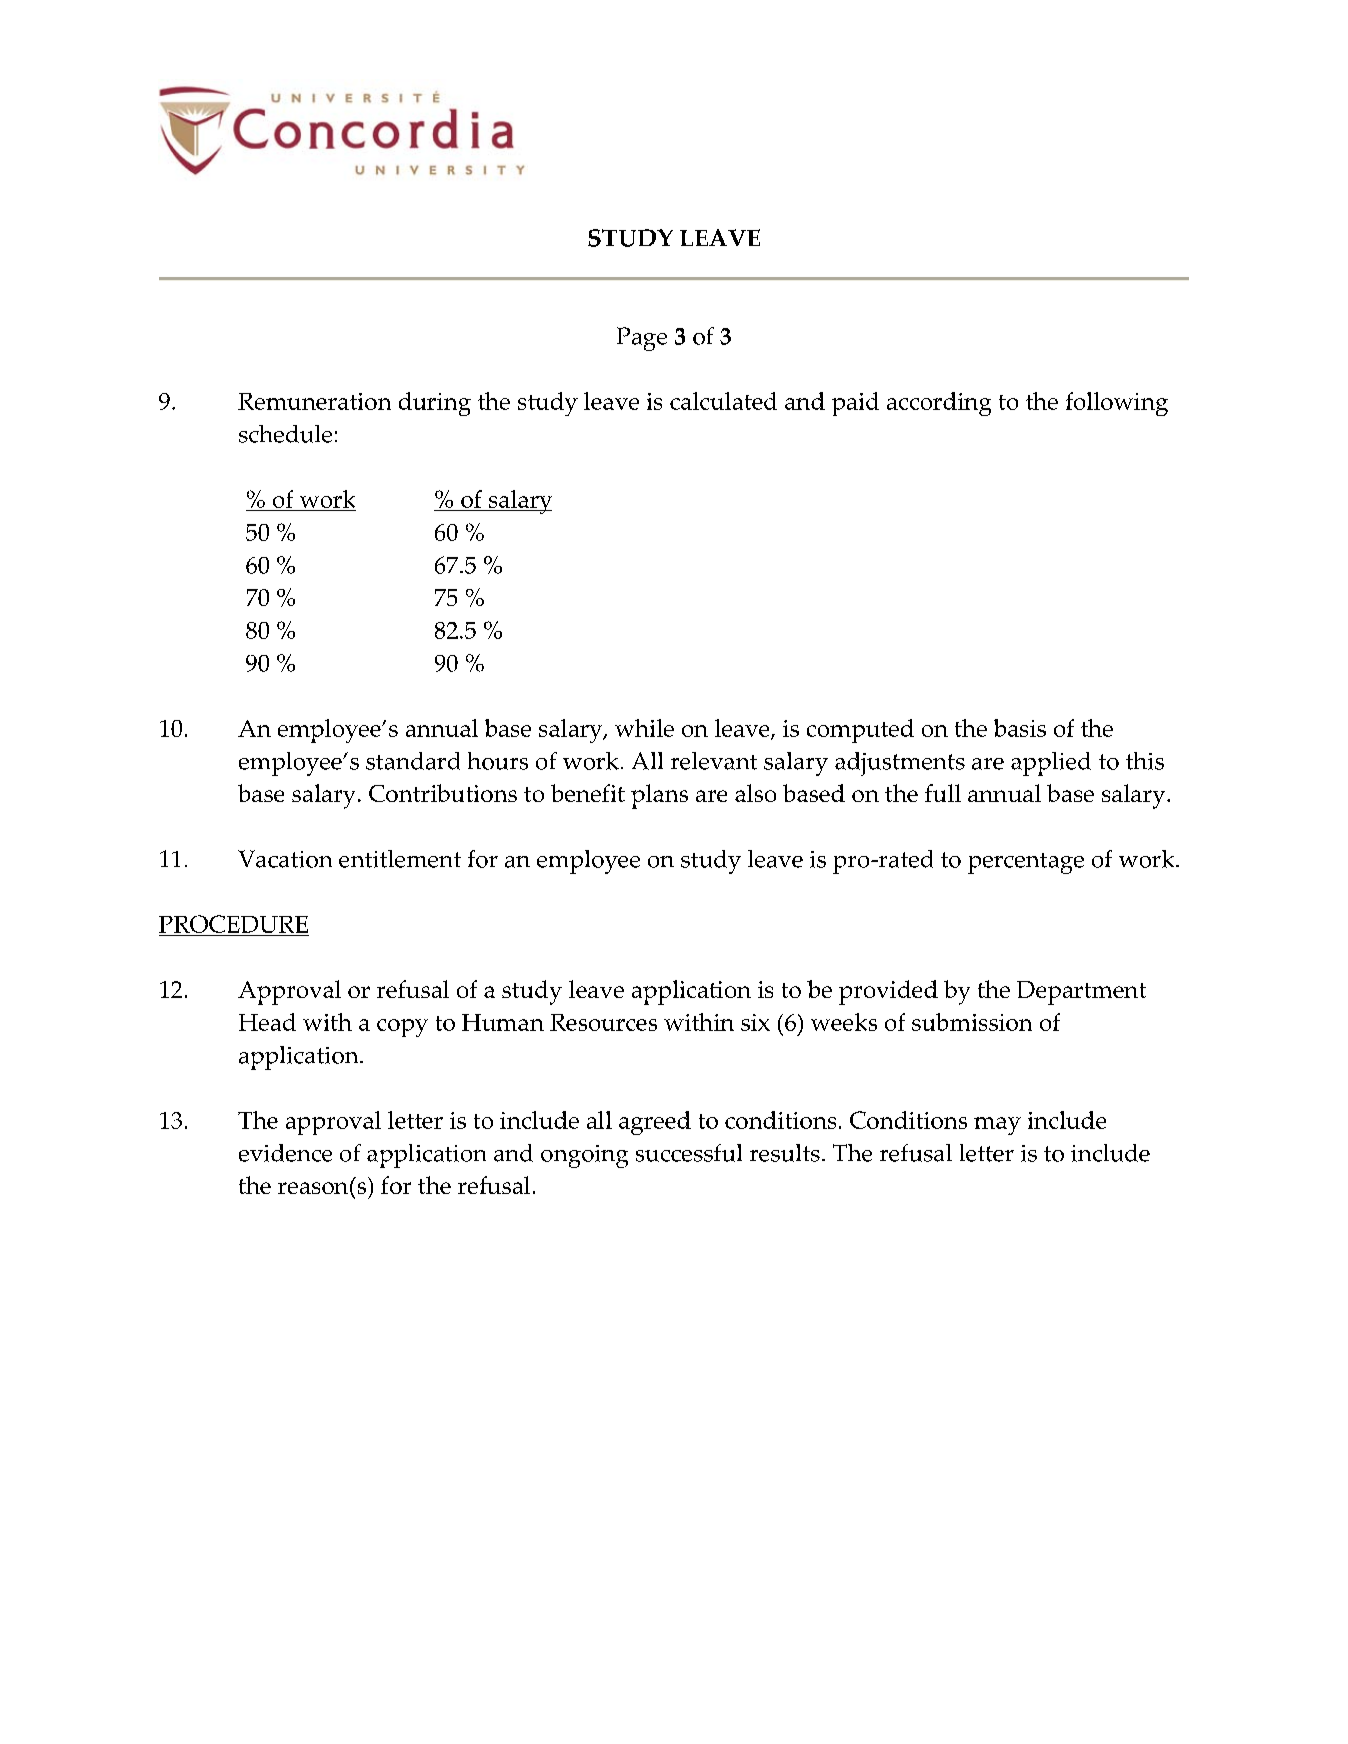 The width and height of the image is (1348, 1744). I want to click on relevant, so click(714, 761).
